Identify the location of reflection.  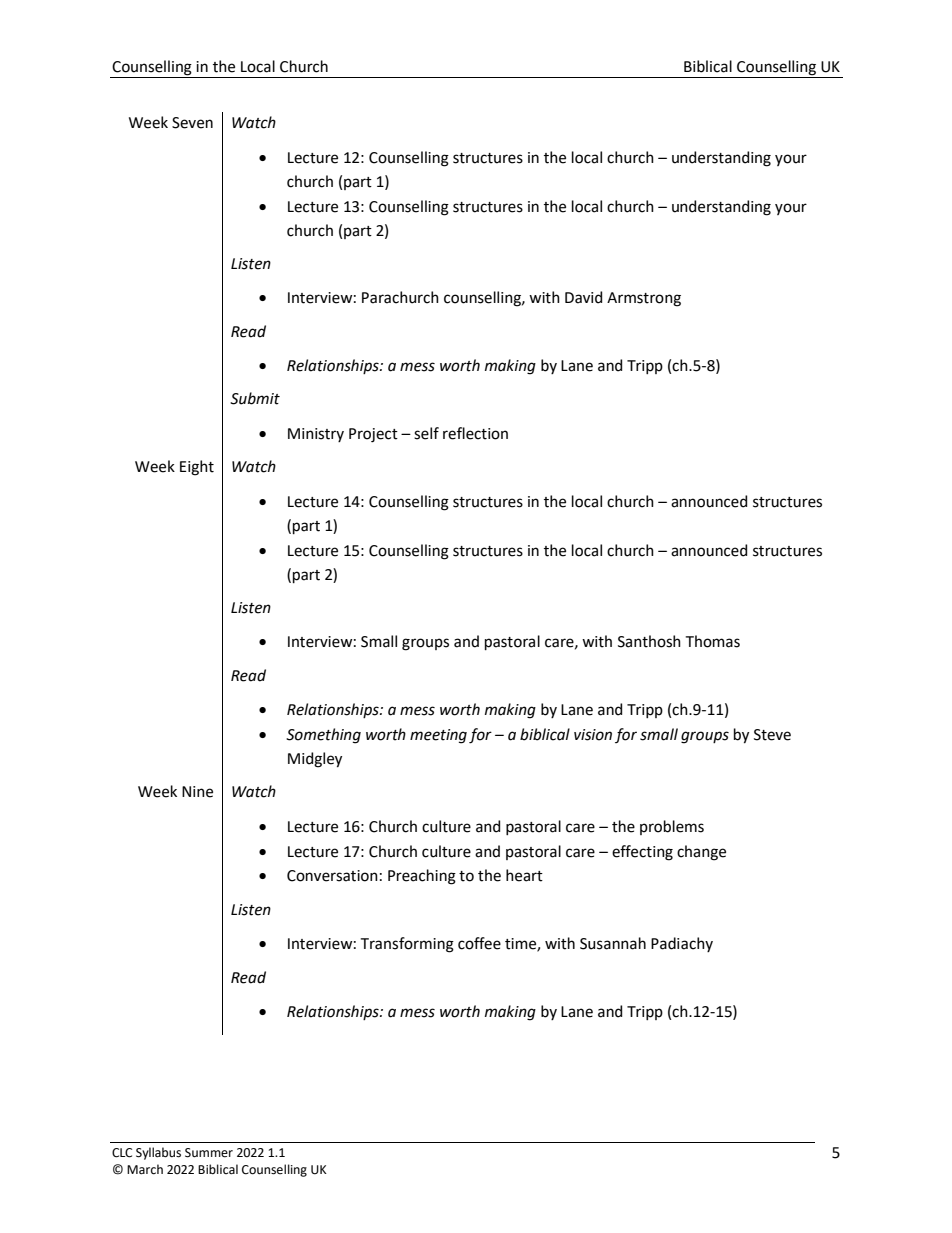
(475, 433).
